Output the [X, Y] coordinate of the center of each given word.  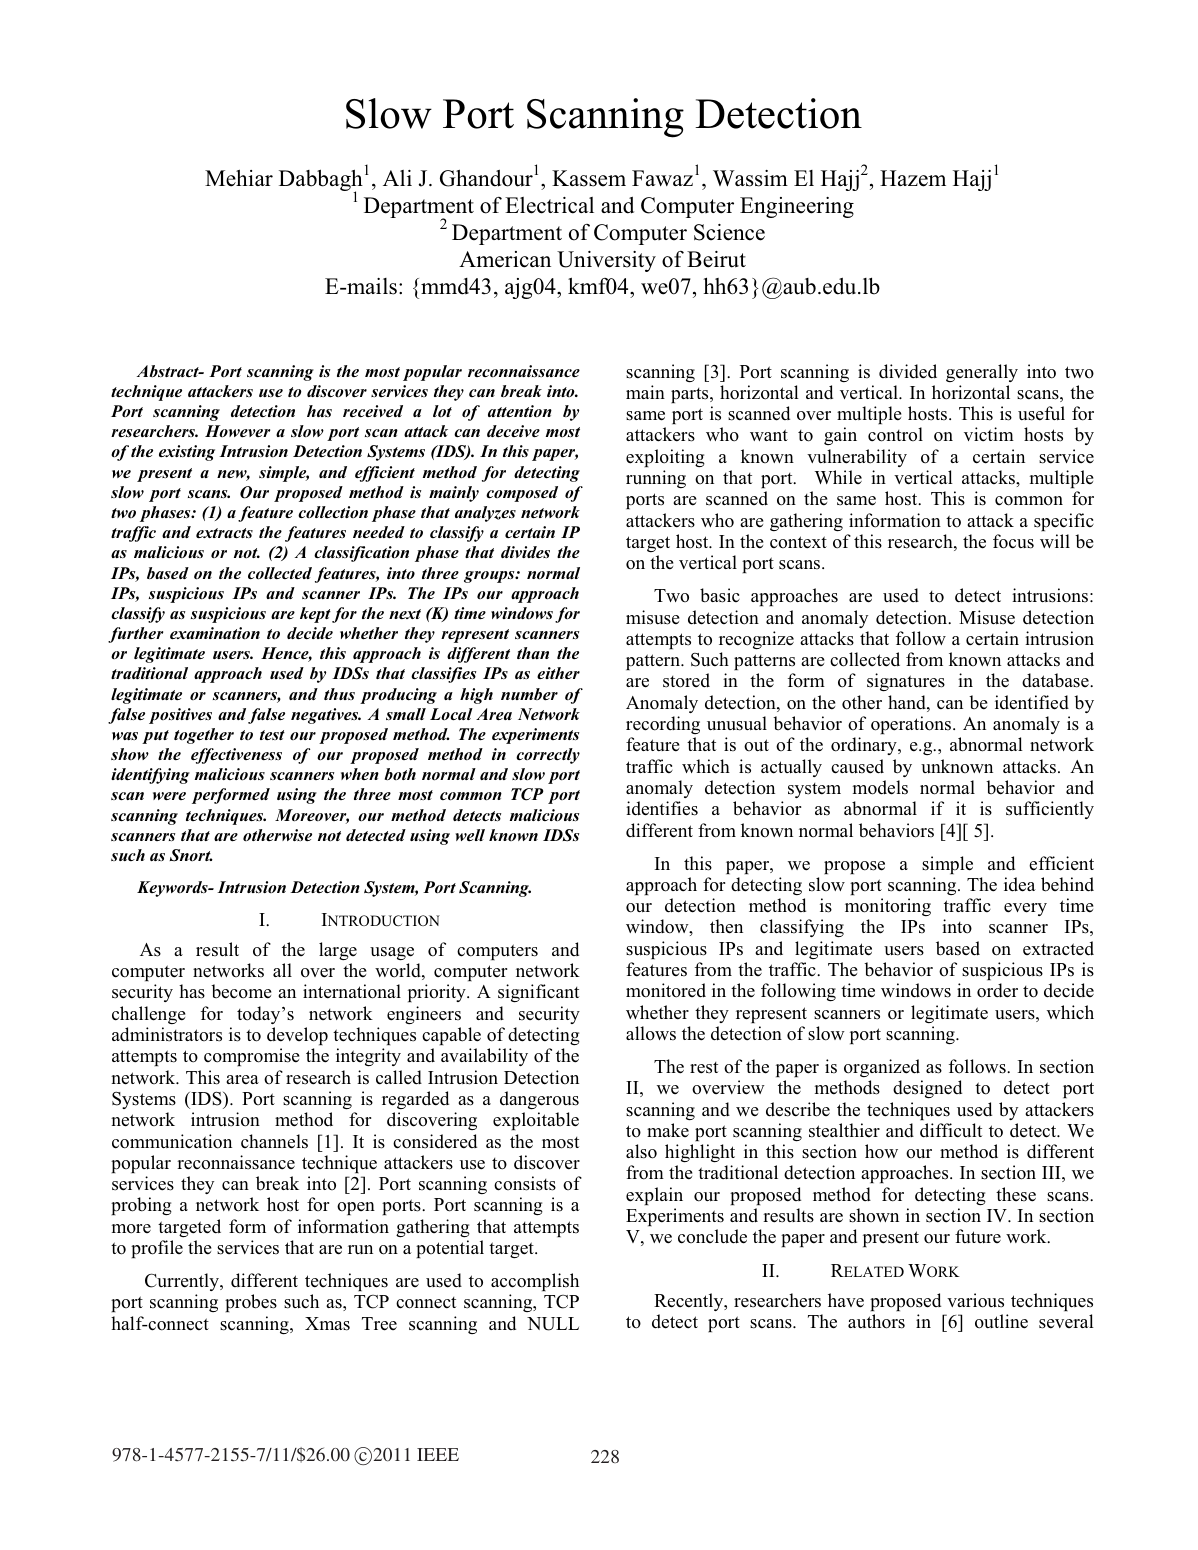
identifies [662, 808]
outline [1001, 1321]
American [505, 259]
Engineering [797, 207]
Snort [191, 855]
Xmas [327, 1324]
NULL [553, 1324]
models [880, 787]
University [606, 261]
